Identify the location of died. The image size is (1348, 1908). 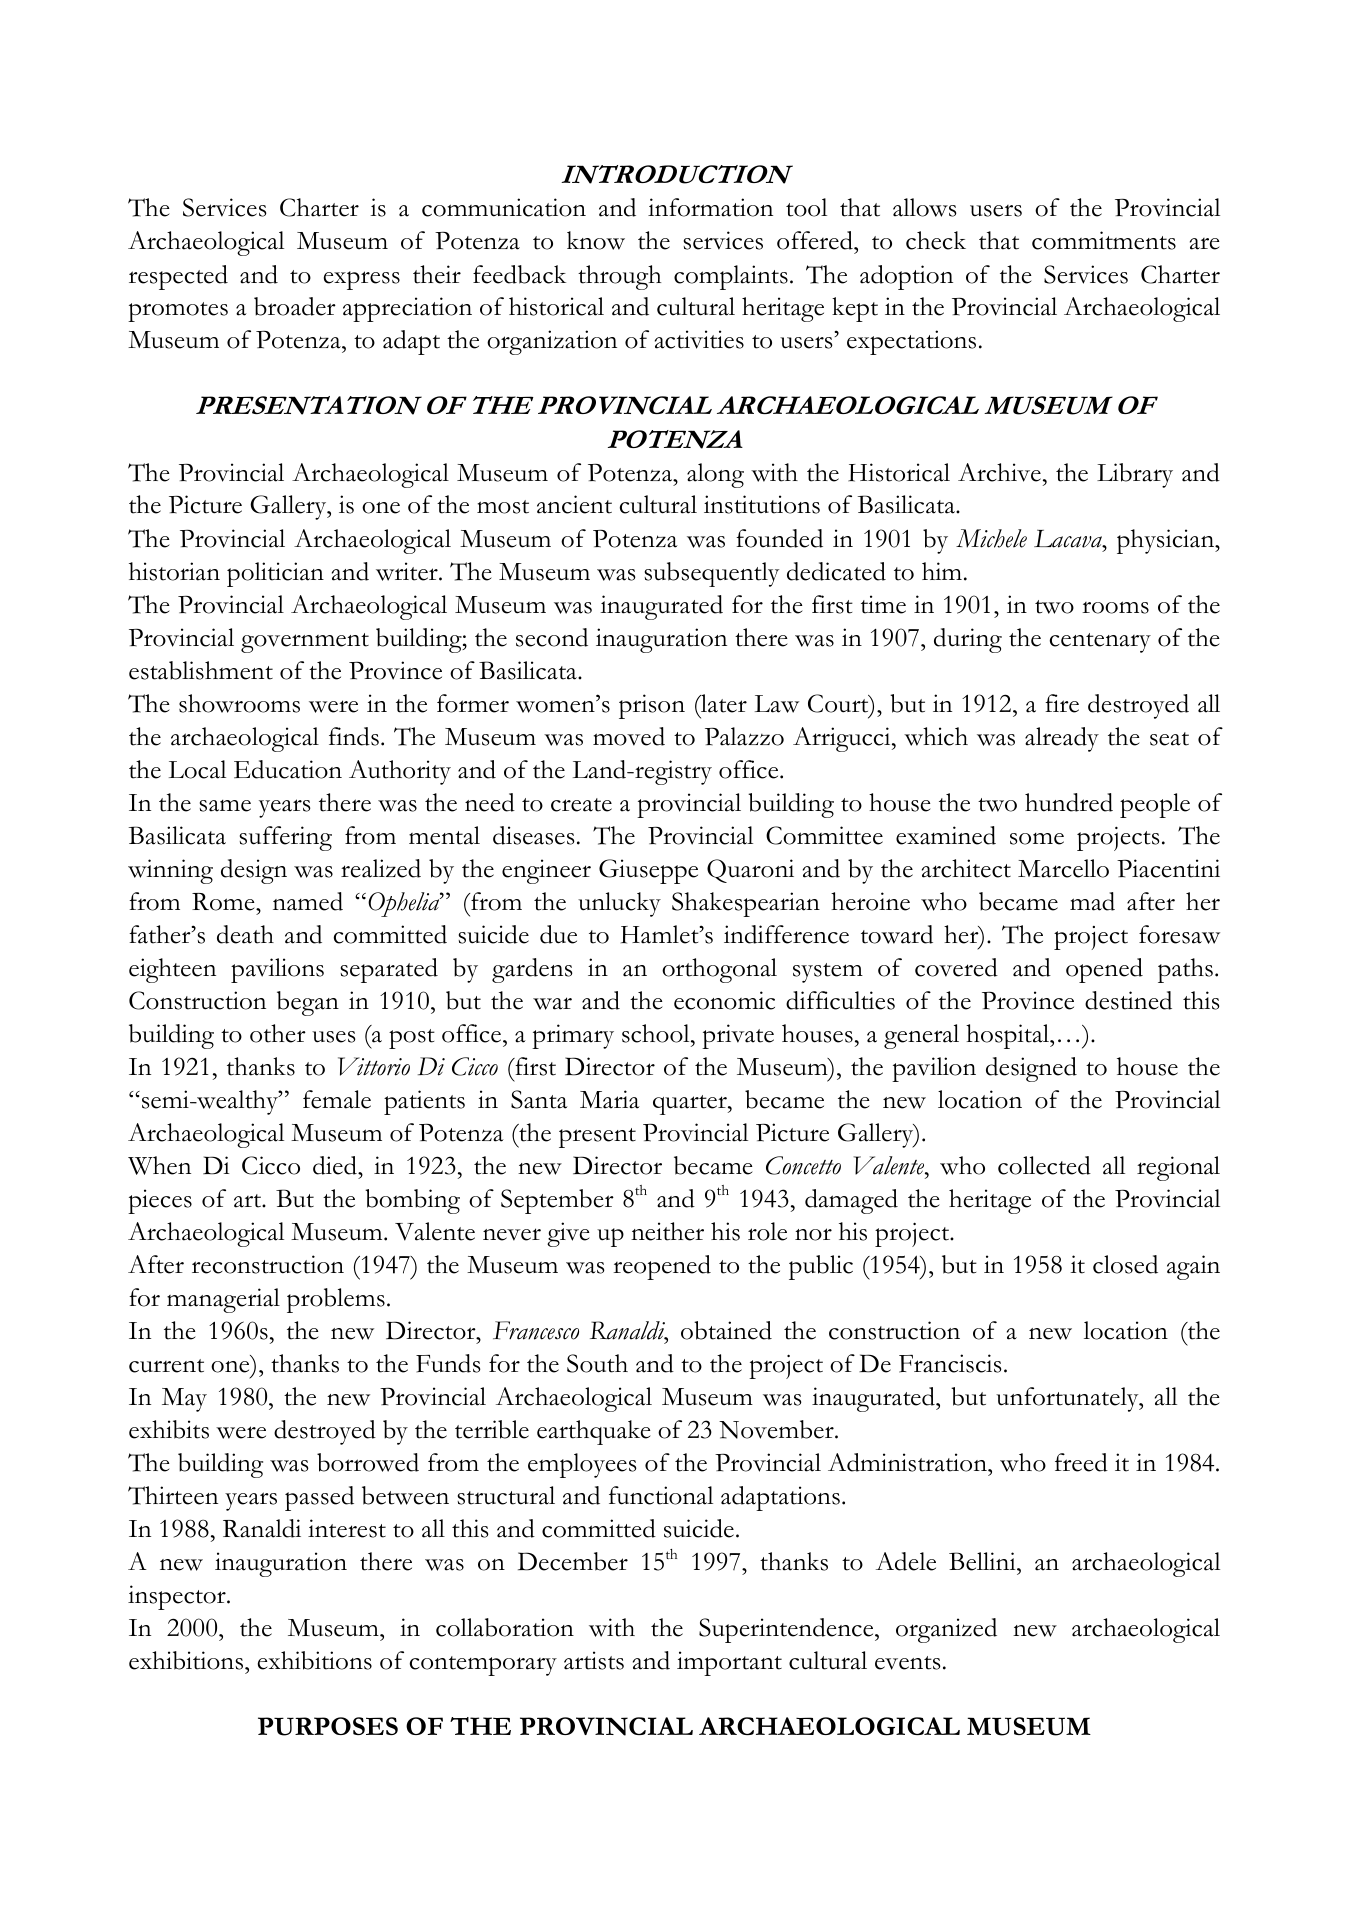
(336, 1165).
